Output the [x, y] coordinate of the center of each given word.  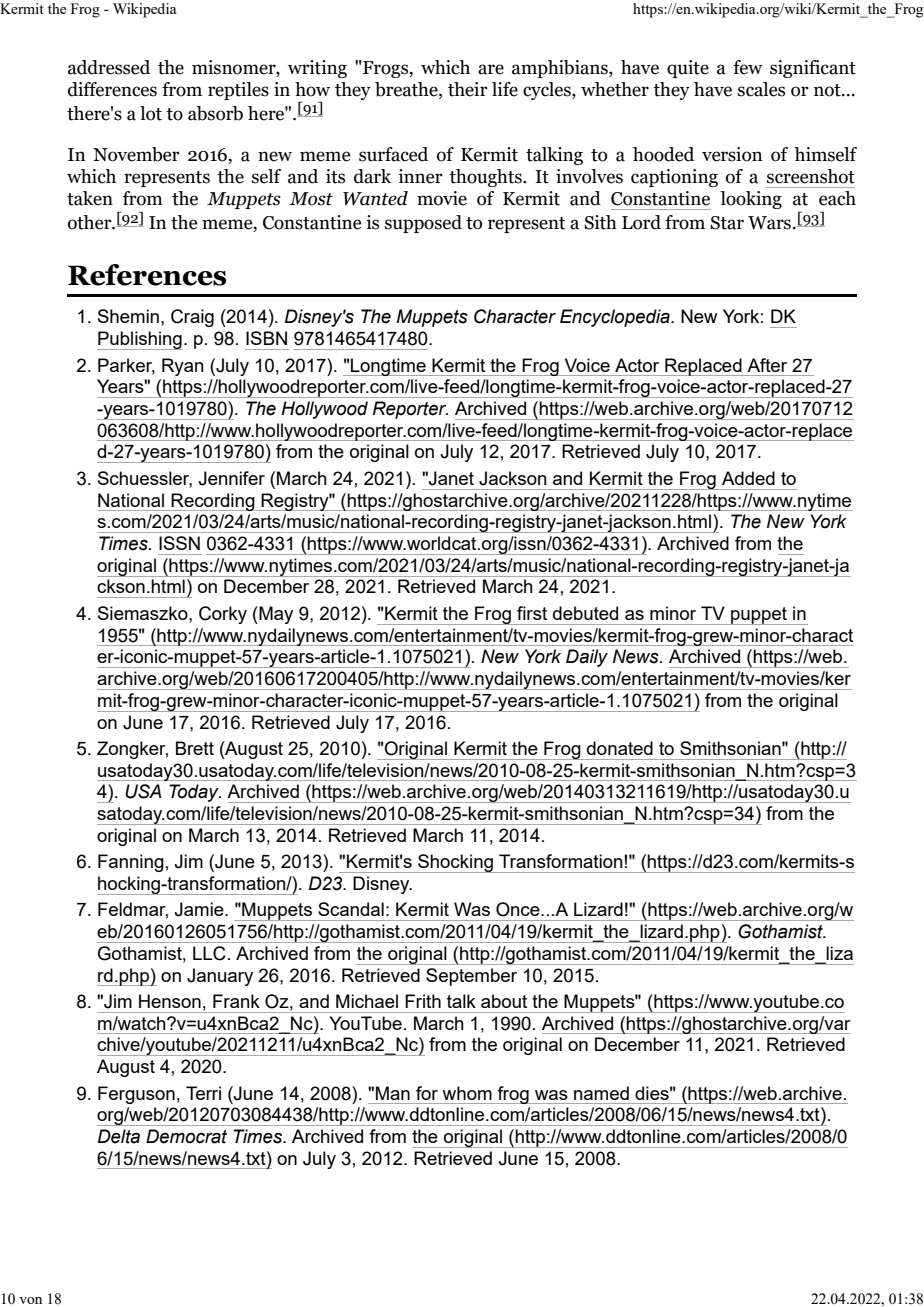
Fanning [131, 863]
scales [761, 89]
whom [467, 1093]
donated [620, 748]
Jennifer [231, 478]
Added [748, 478]
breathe [407, 90]
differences [112, 89]
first [532, 613]
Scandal [351, 909]
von [30, 1300]
